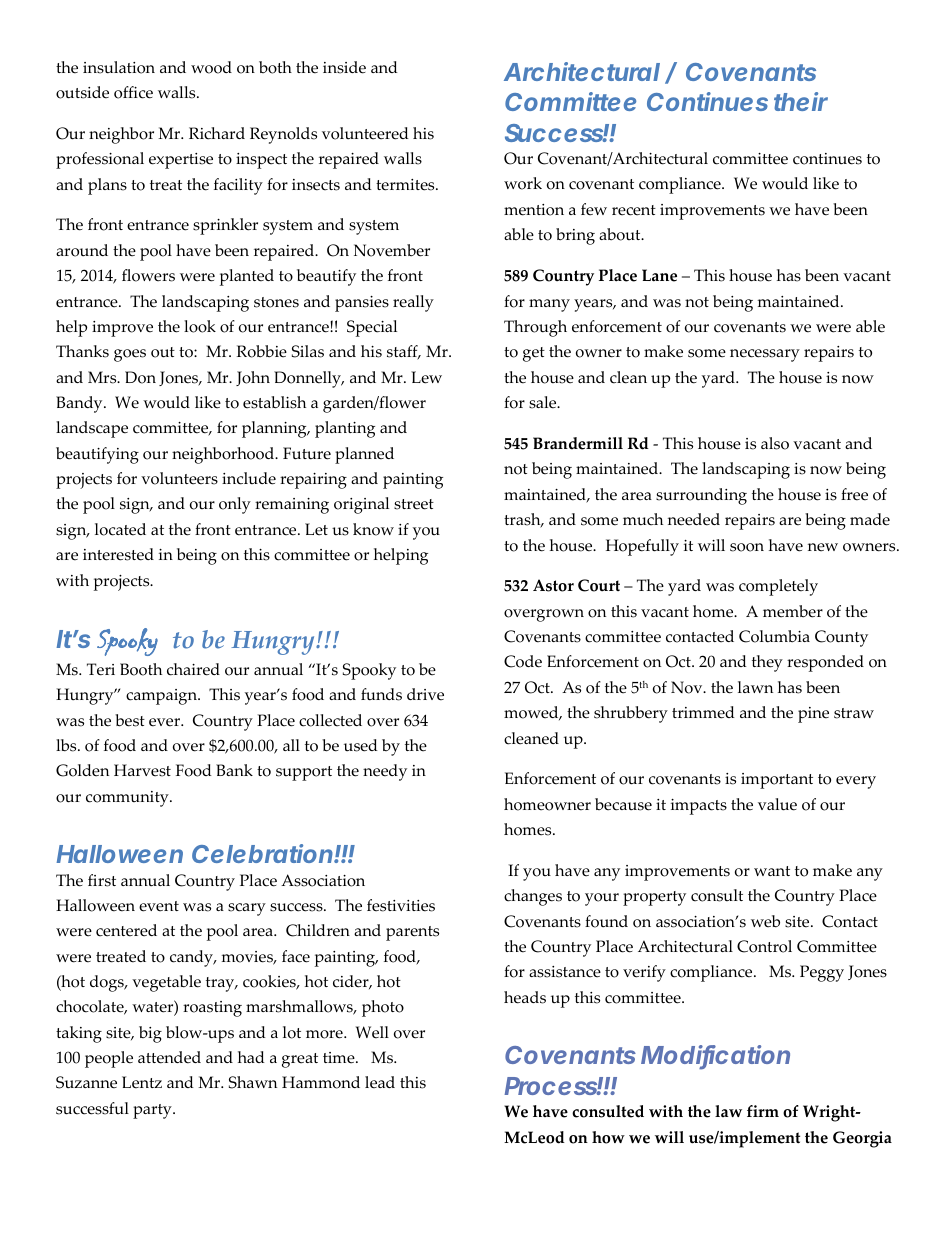 The image size is (952, 1233). Describe the element at coordinates (133, 92) in the screenshot. I see `office` at that location.
